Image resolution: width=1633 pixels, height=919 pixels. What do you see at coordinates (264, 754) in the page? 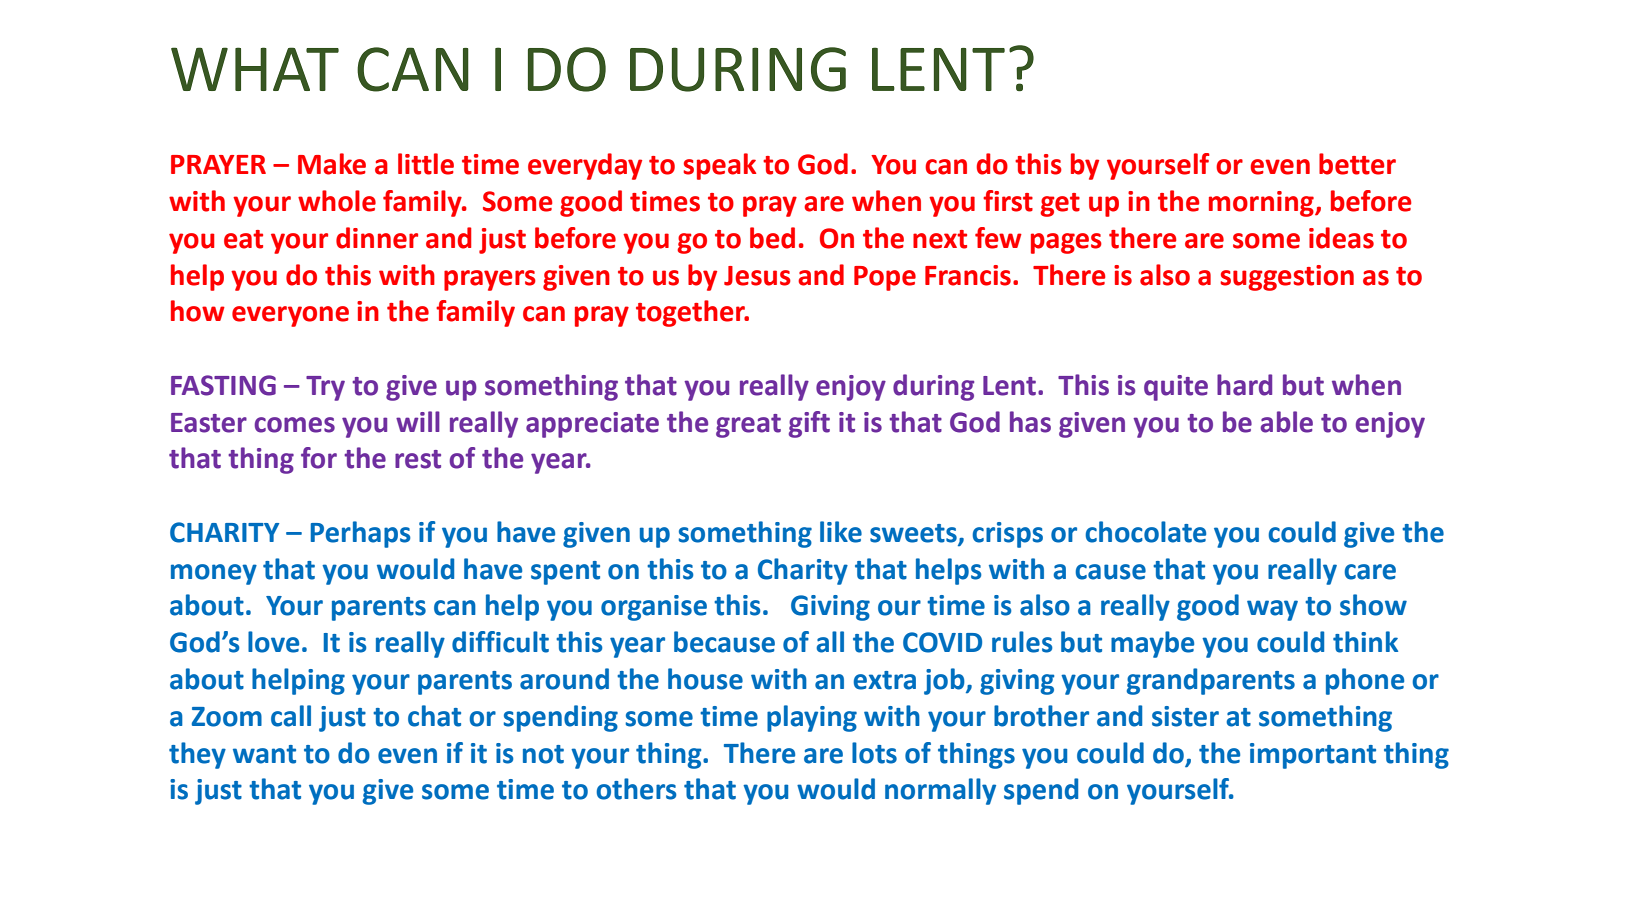
I see `want` at bounding box center [264, 754].
